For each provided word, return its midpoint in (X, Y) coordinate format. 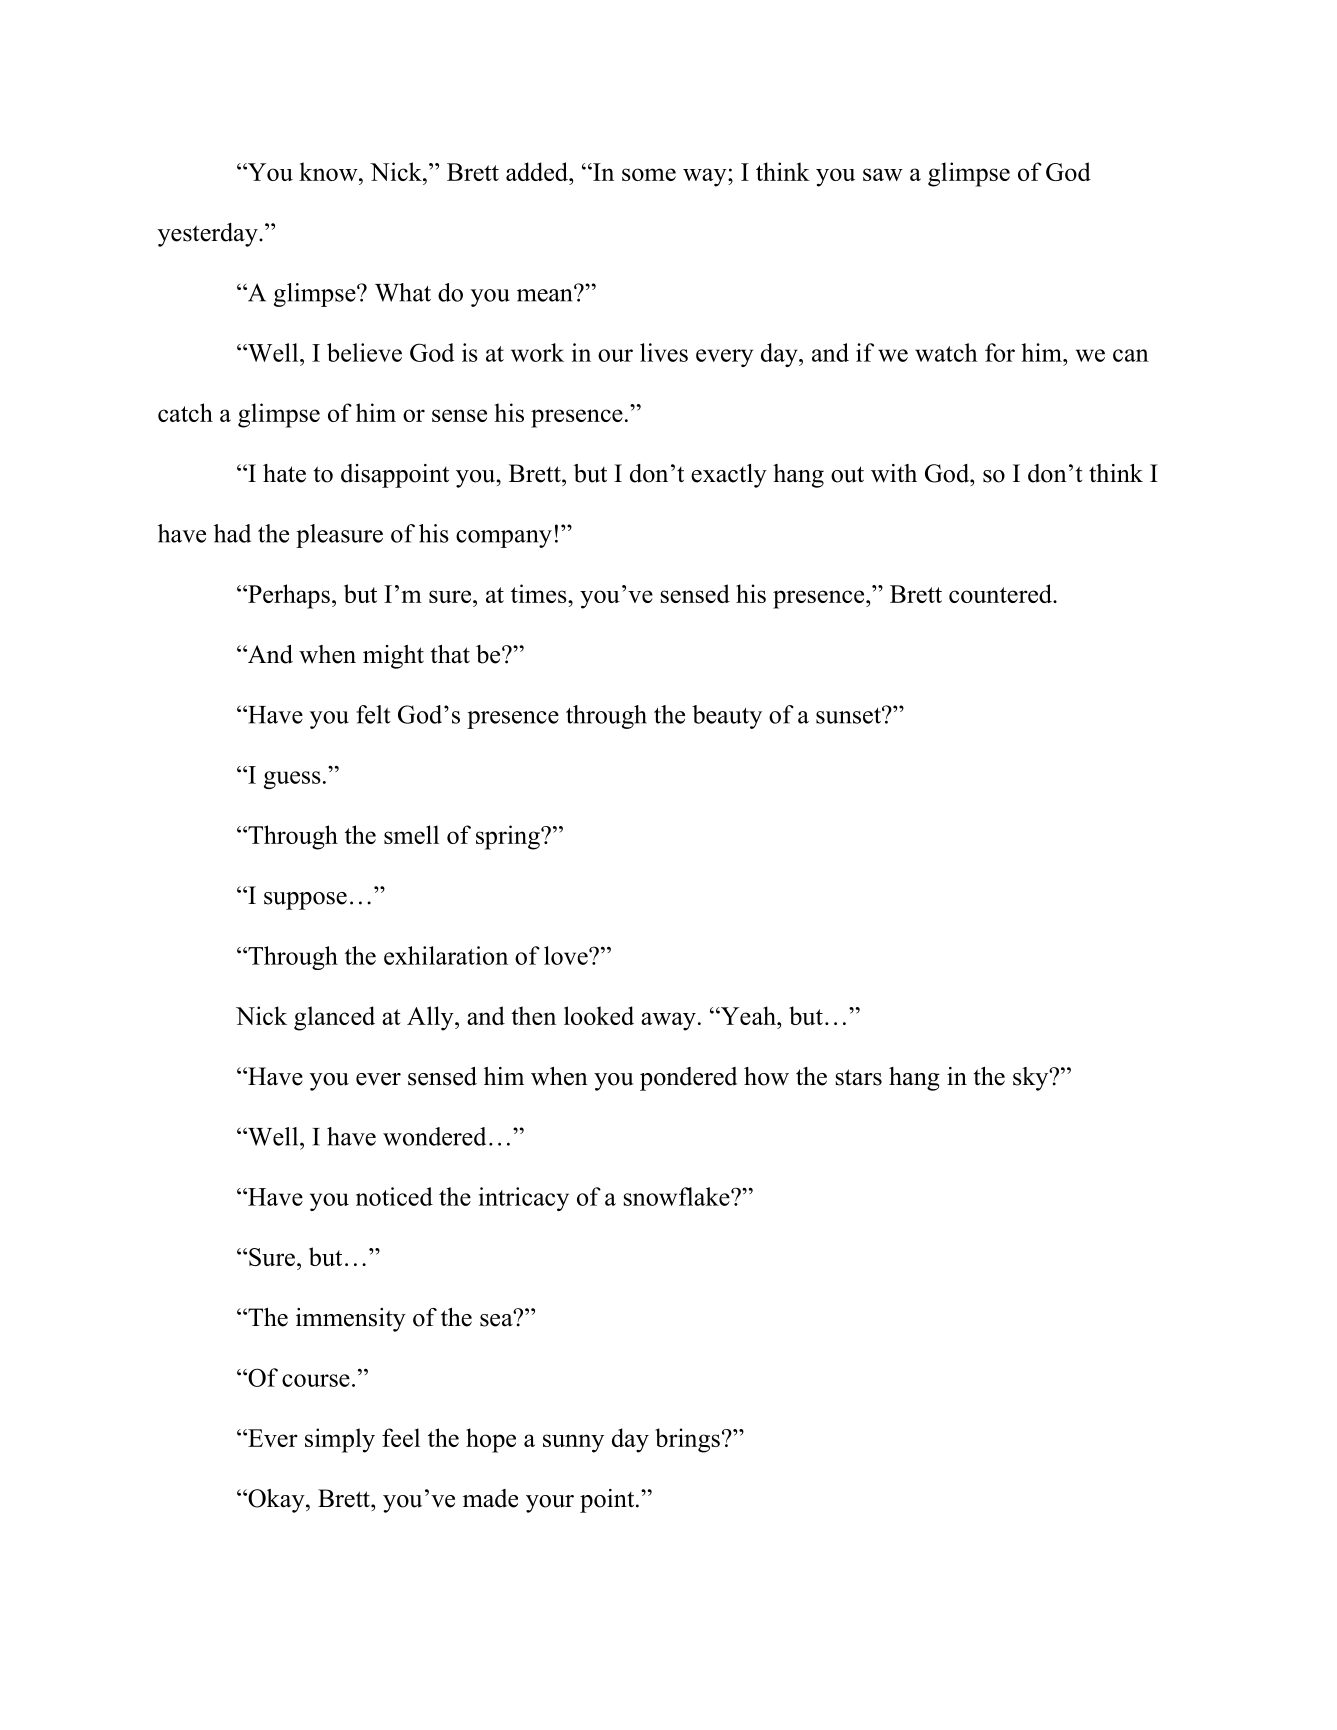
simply (340, 1440)
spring (509, 837)
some (649, 174)
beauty (727, 717)
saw (883, 174)
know (329, 171)
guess (292, 780)
